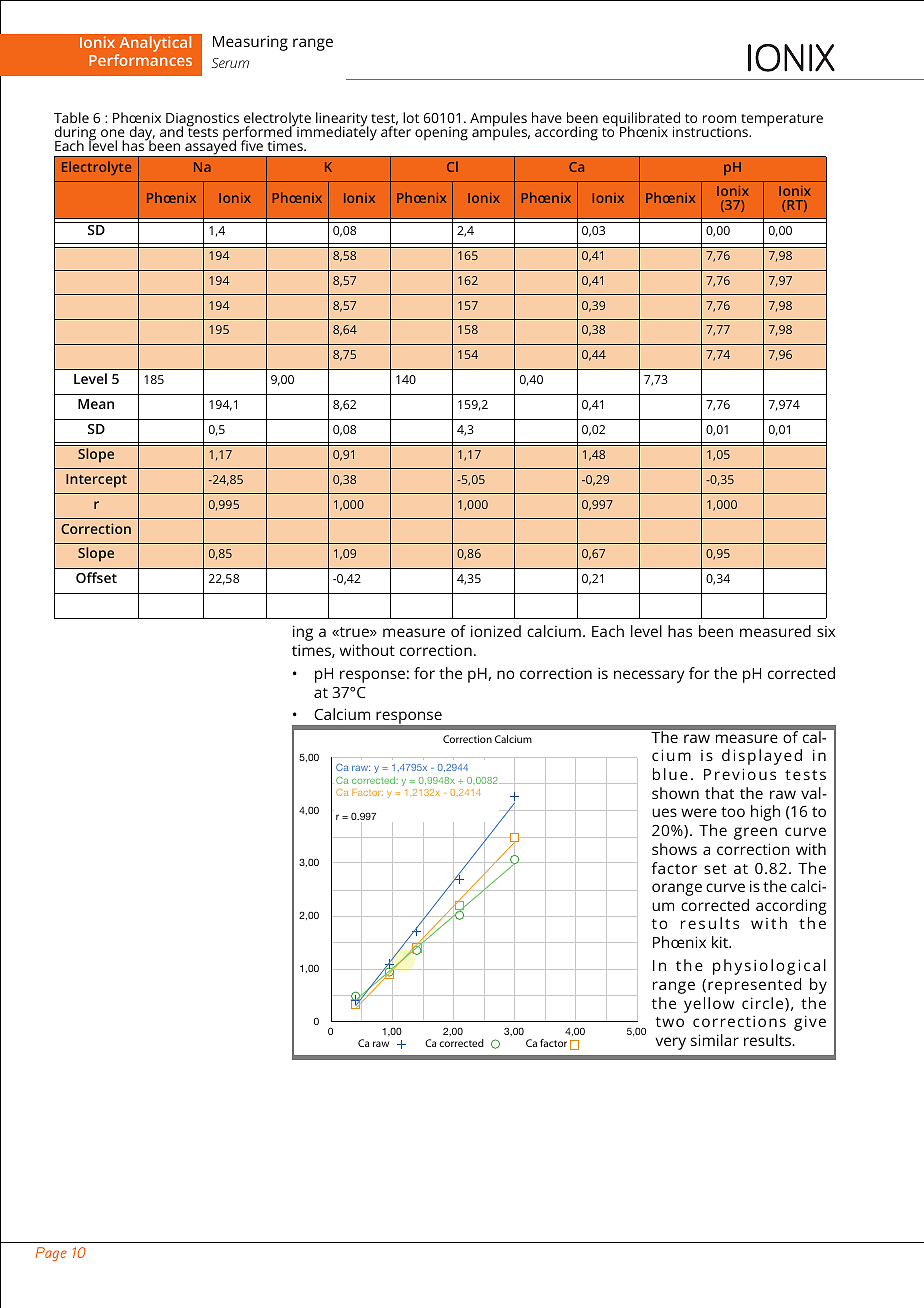  What do you see at coordinates (719, 119) in the image?
I see `room` at bounding box center [719, 119].
